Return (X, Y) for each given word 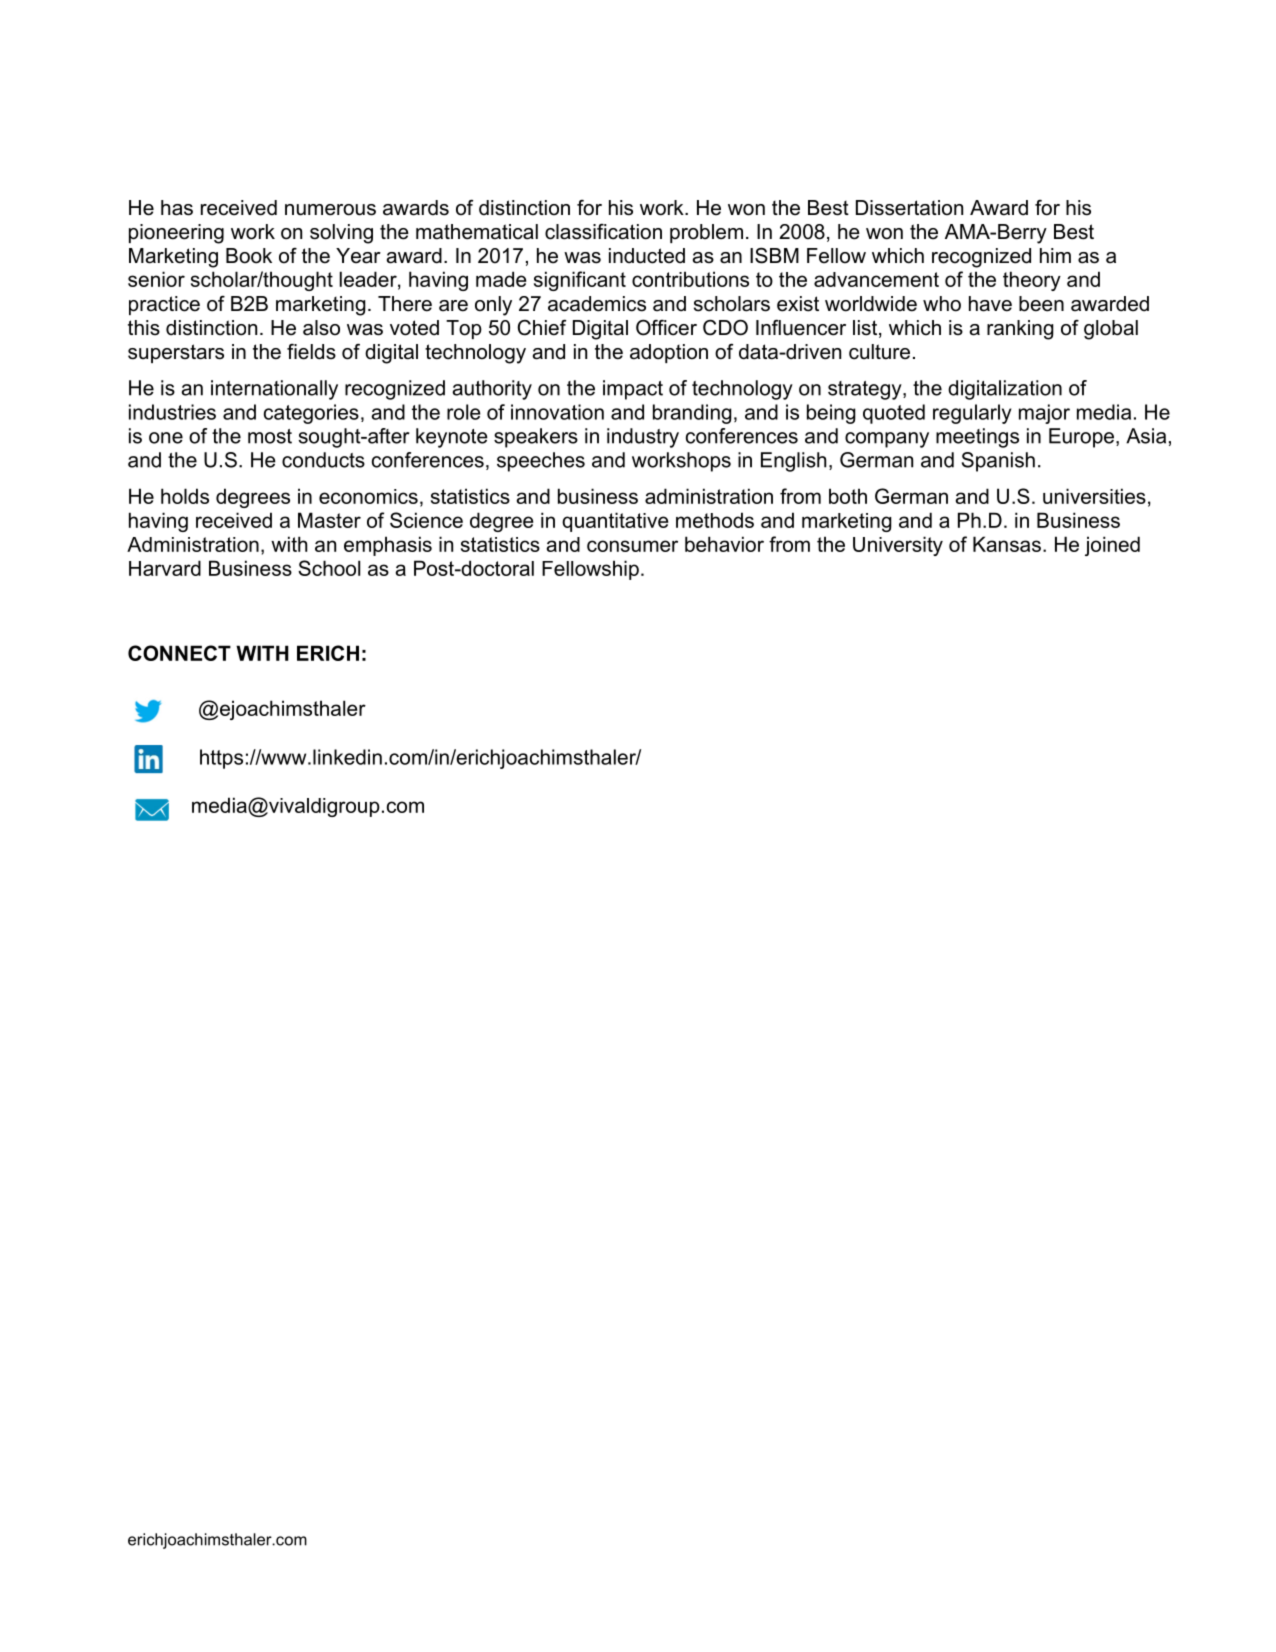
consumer (632, 546)
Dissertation (909, 208)
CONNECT (179, 653)
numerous (330, 210)
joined (1112, 546)
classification (603, 232)
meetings (977, 438)
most (270, 436)
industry (643, 438)
